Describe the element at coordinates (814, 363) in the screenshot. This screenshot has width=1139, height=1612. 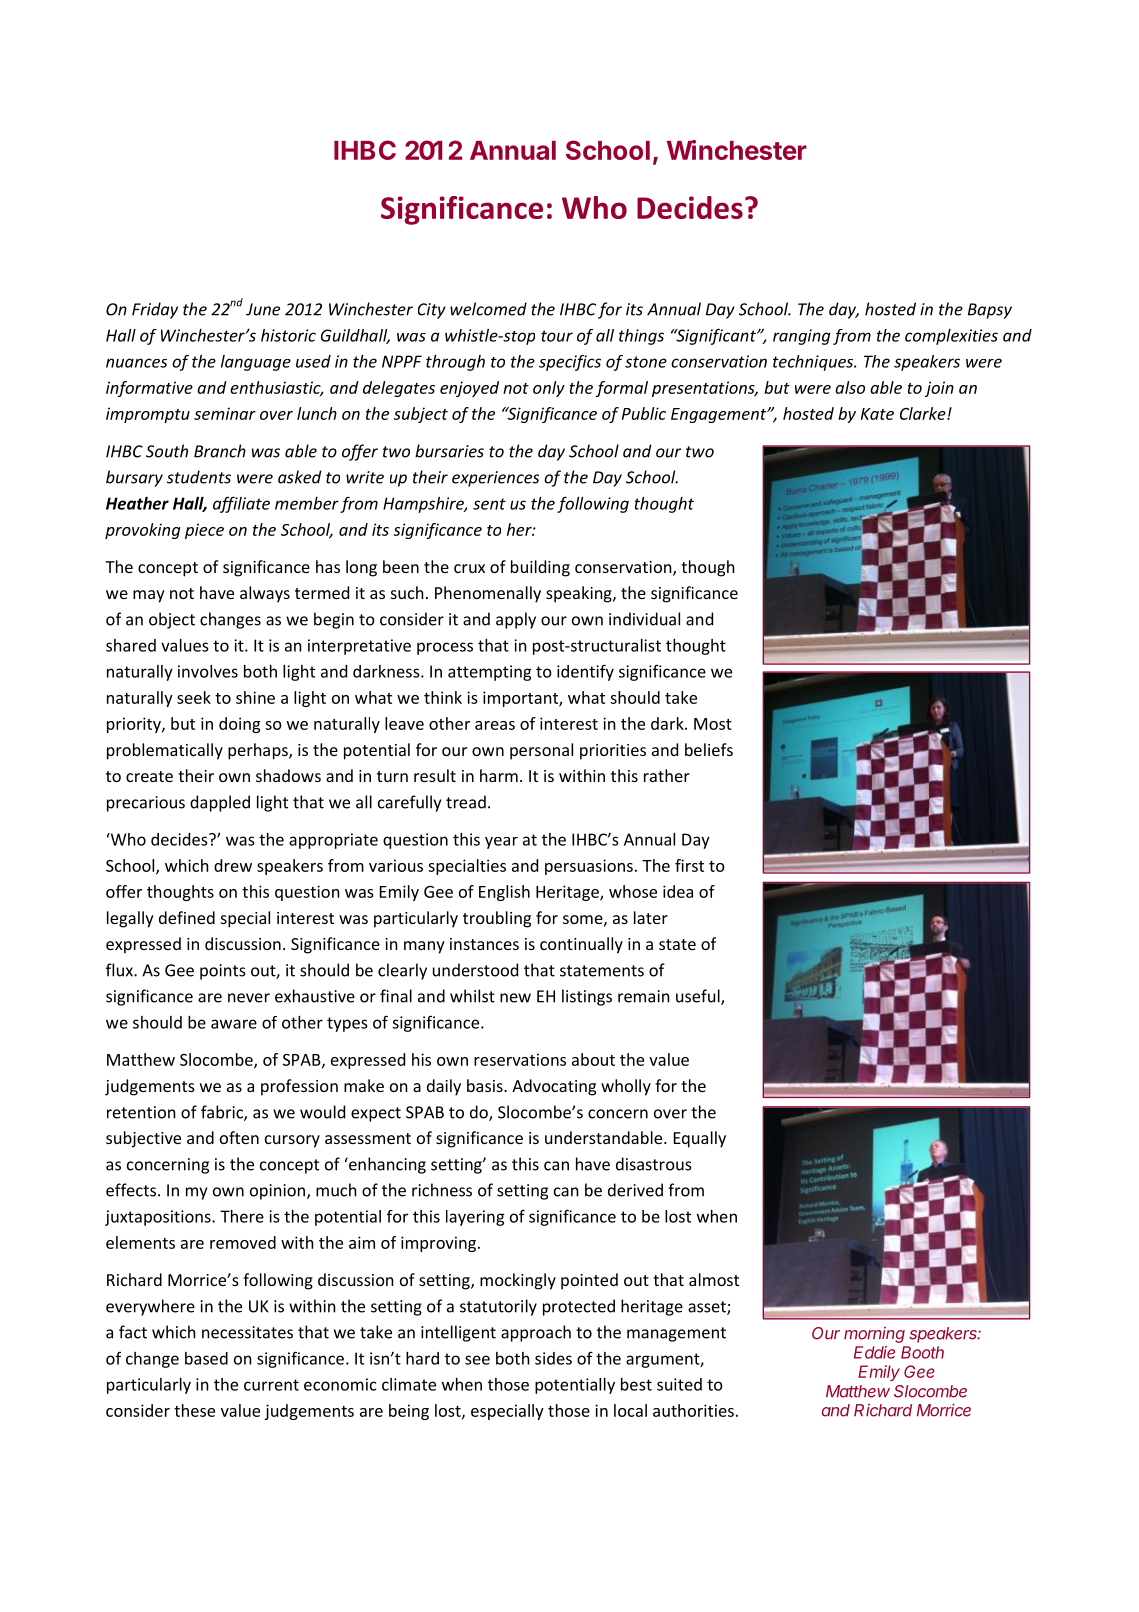
I see `techniques` at that location.
